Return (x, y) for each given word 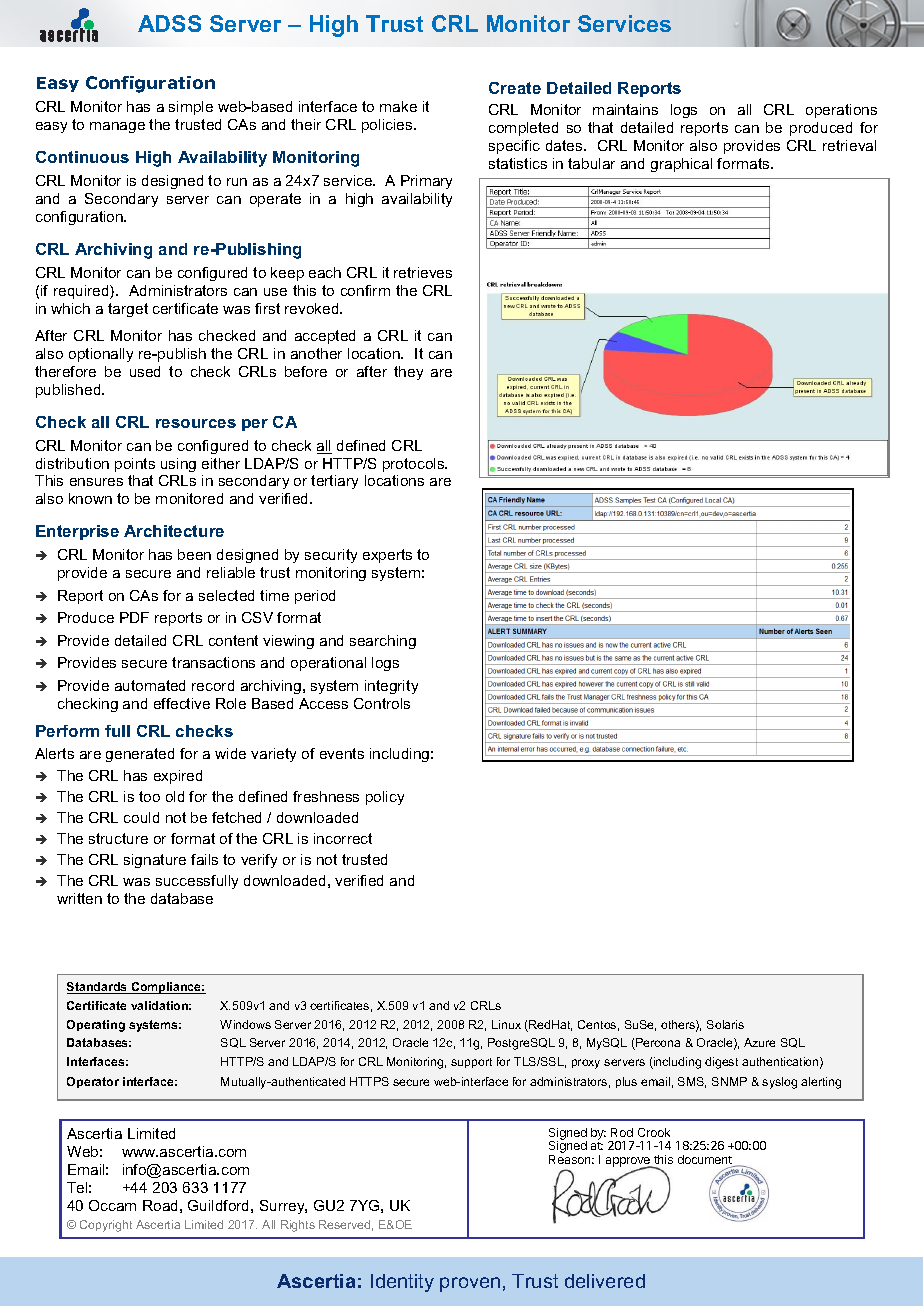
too (149, 796)
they (408, 373)
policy (385, 798)
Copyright (106, 1226)
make (398, 106)
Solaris (725, 1024)
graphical (681, 165)
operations (841, 111)
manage (117, 127)
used (145, 371)
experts (387, 556)
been (194, 554)
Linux (506, 1024)
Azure (759, 1042)
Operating (96, 1026)
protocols (415, 465)
